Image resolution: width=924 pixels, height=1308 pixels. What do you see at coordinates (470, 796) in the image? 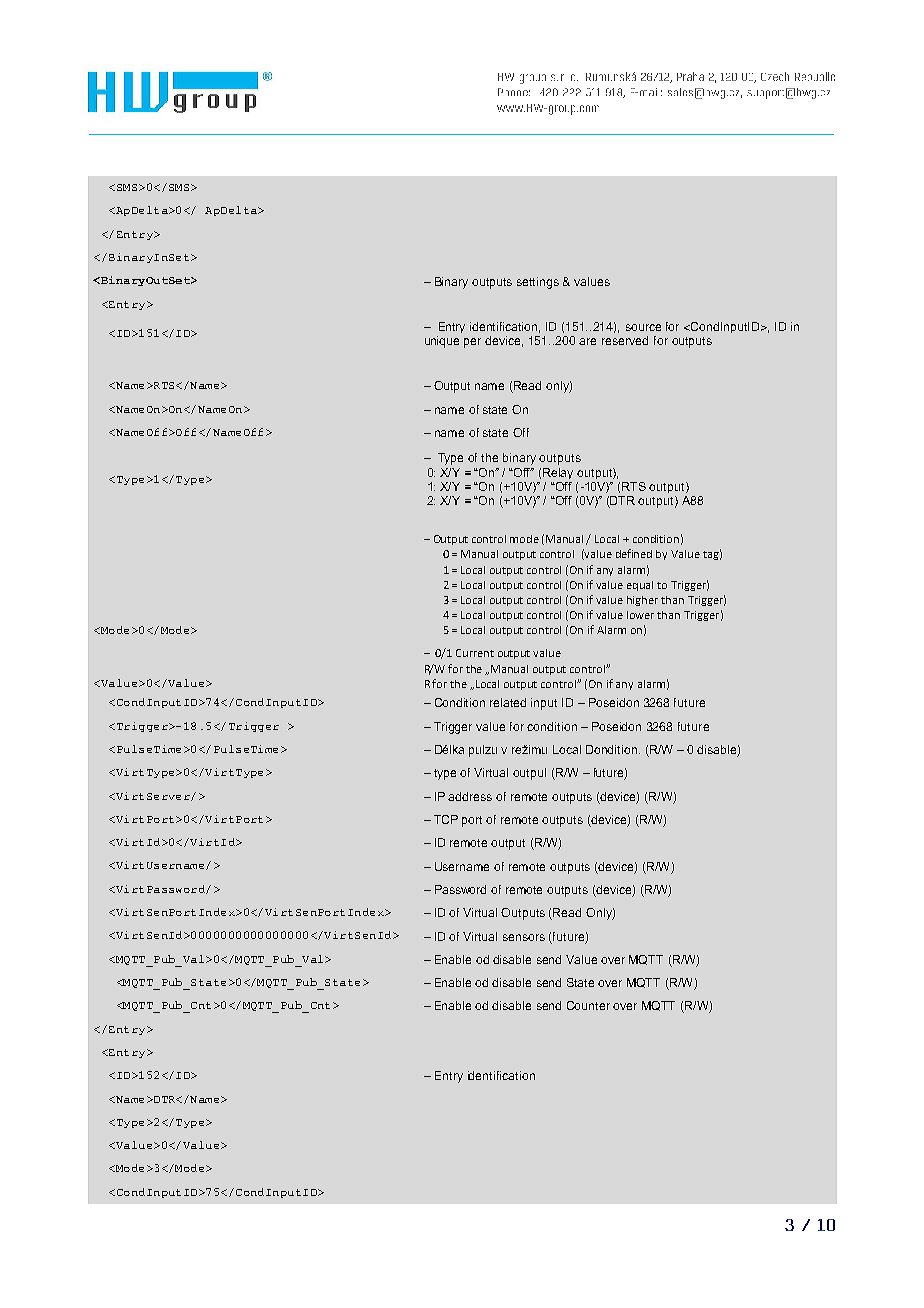
I see `address` at bounding box center [470, 796].
